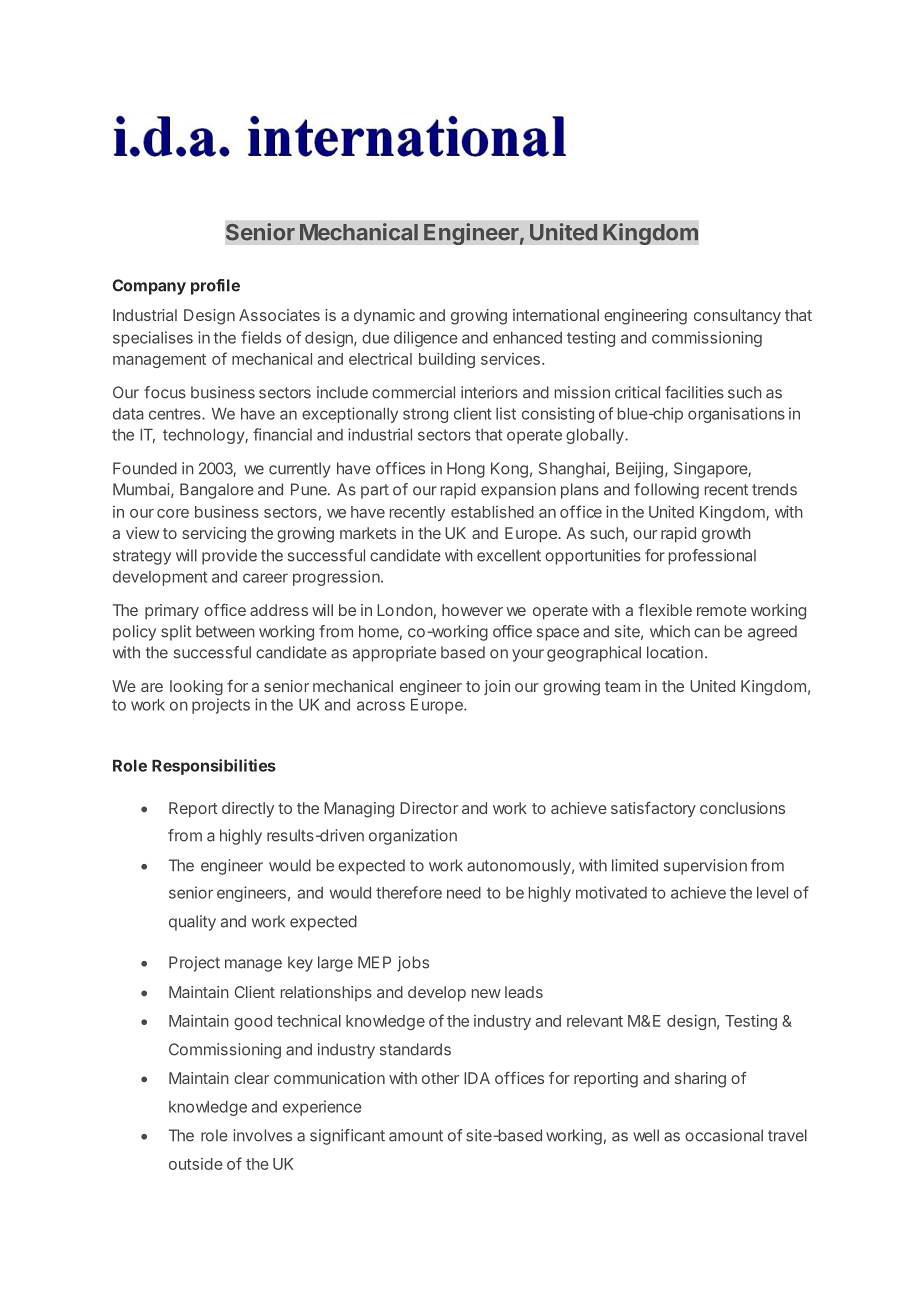  What do you see at coordinates (426, 339) in the screenshot?
I see `diligence` at bounding box center [426, 339].
